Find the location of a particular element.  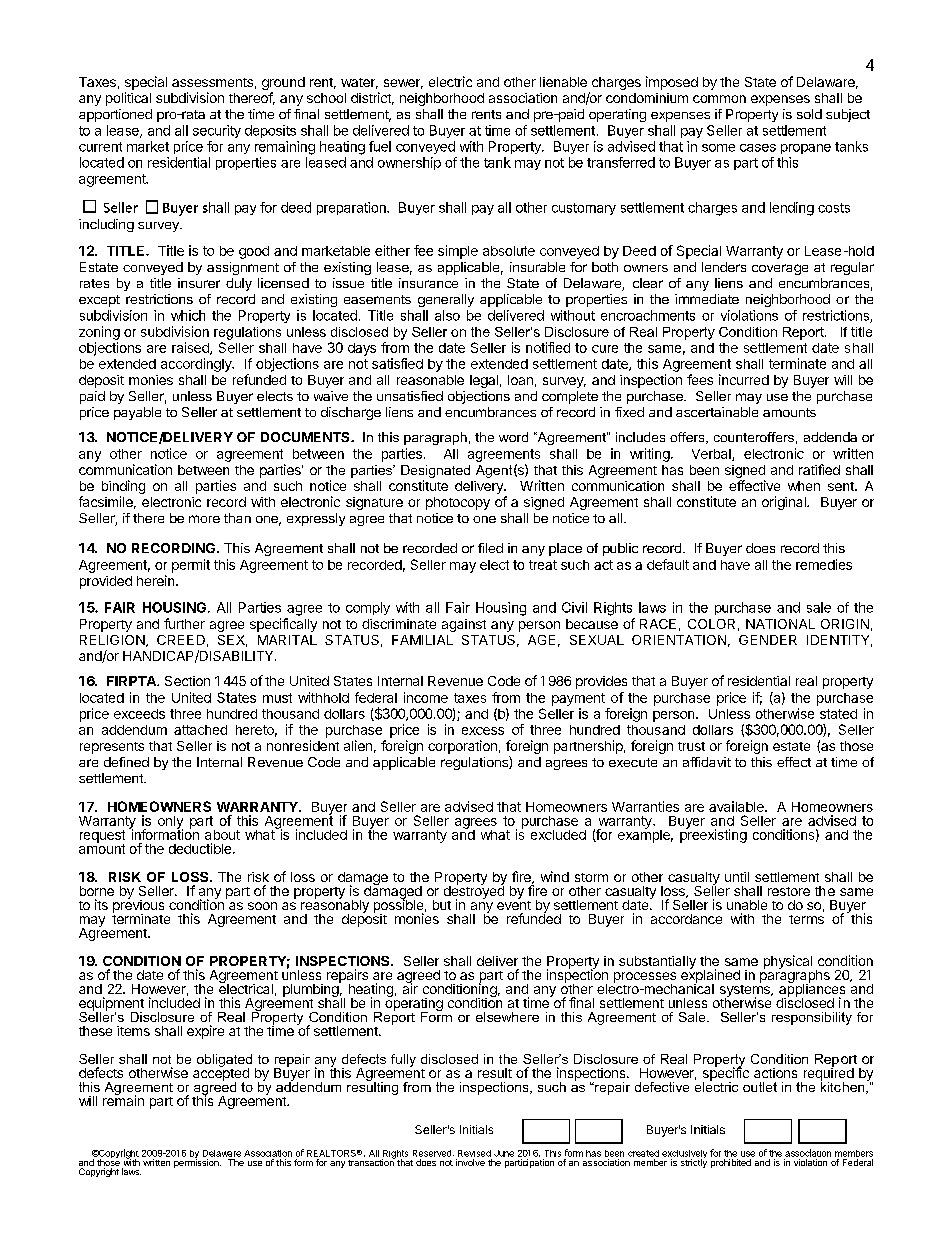

about is located at coordinates (222, 835).
